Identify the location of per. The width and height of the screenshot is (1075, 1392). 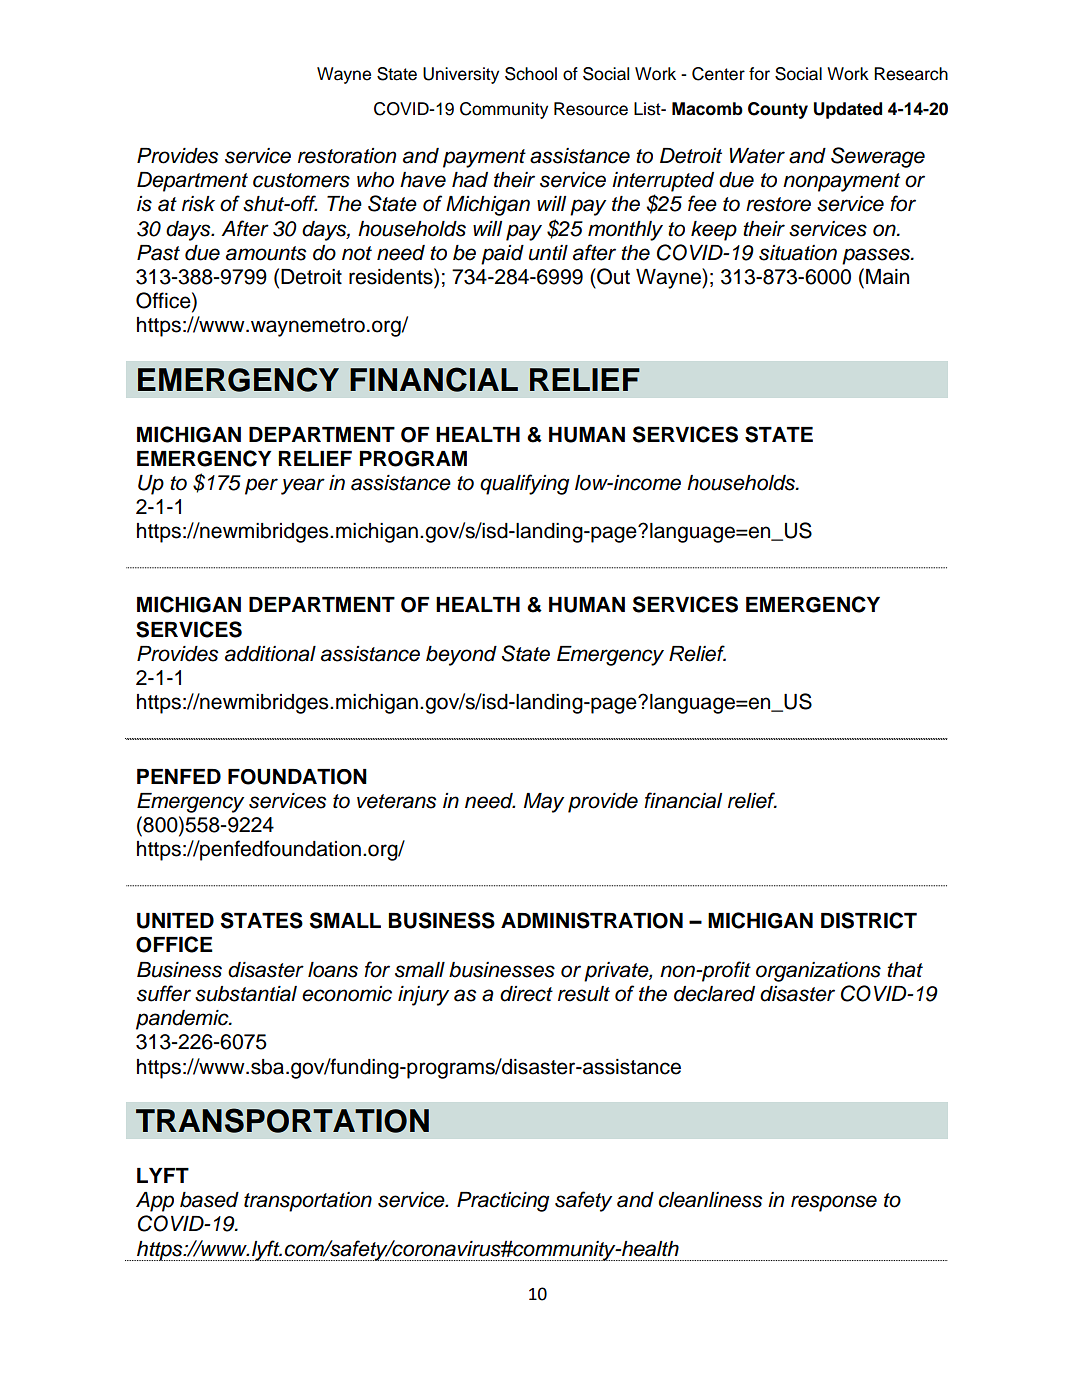
(261, 486).
